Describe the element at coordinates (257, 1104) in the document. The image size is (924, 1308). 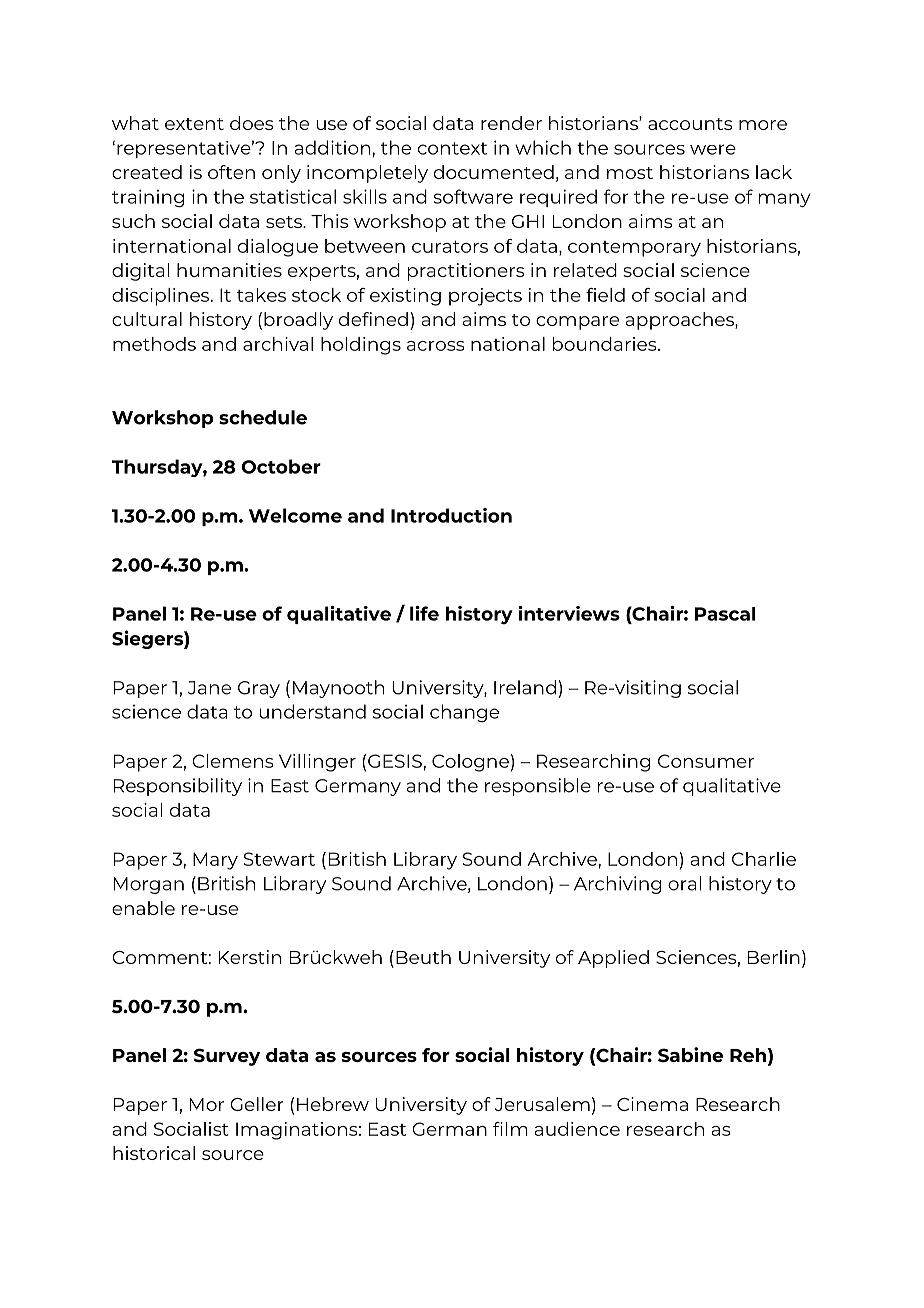
I see `Geller` at that location.
